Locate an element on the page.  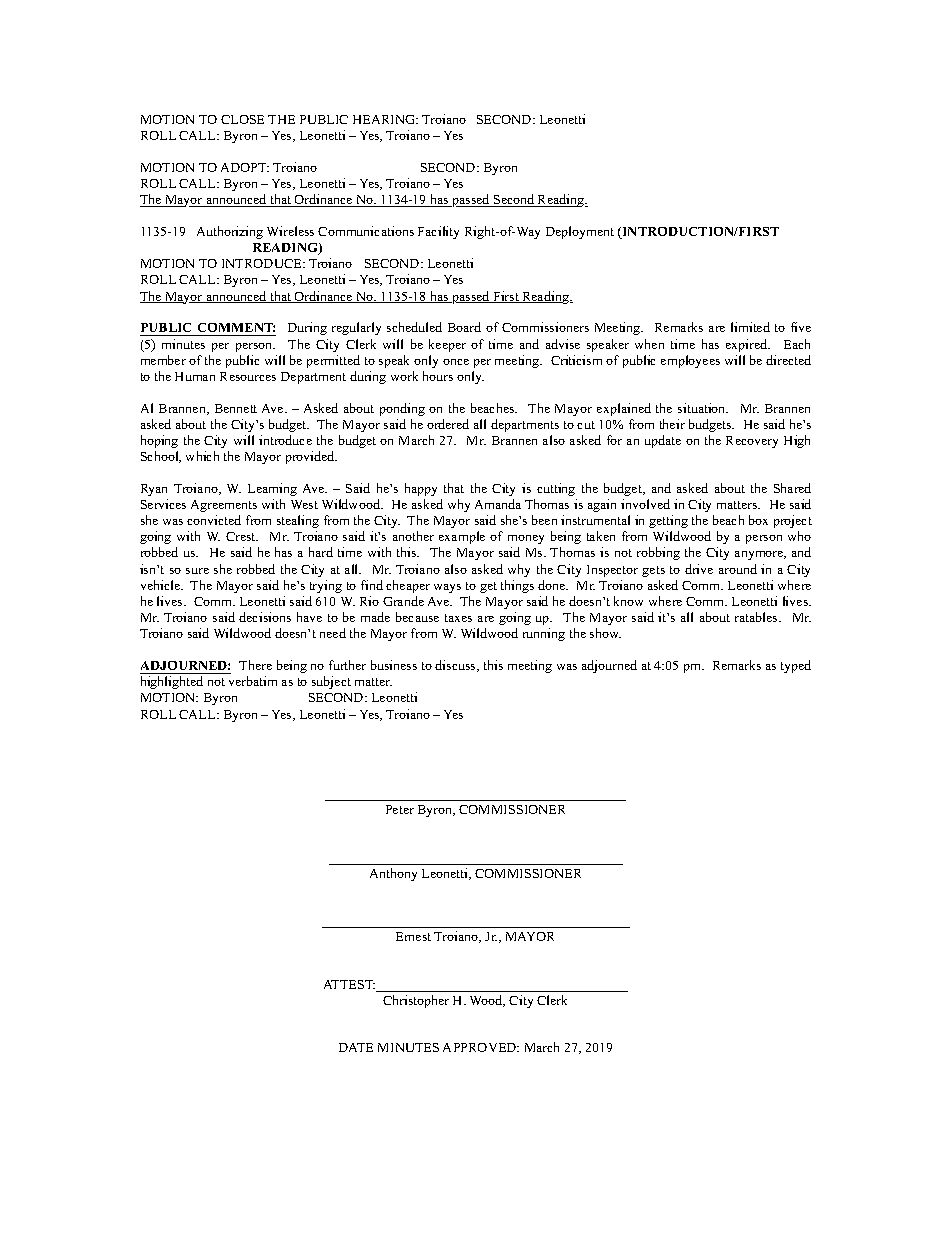
HEARING is located at coordinates (385, 119).
